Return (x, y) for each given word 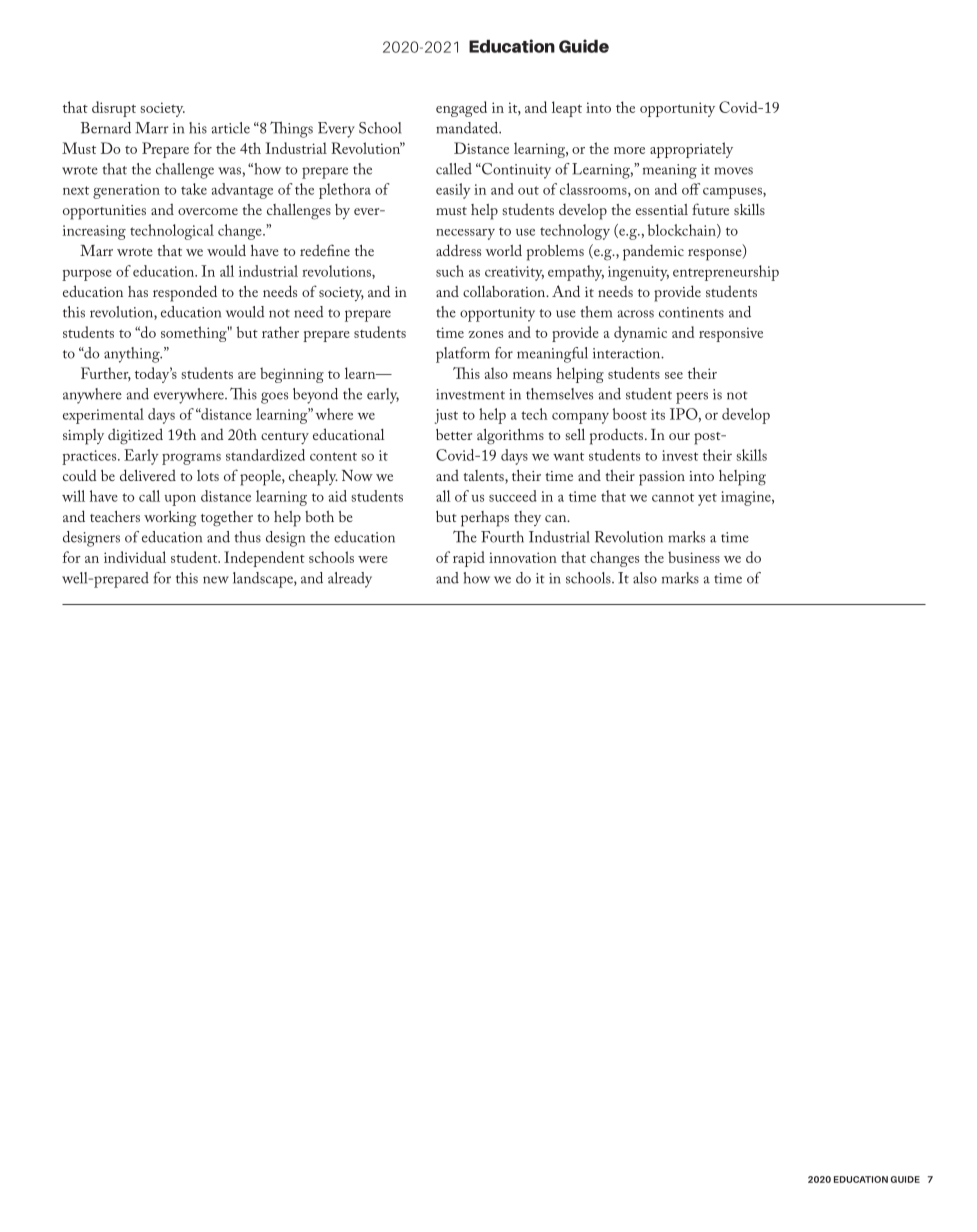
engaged (461, 109)
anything (133, 355)
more (629, 150)
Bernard (106, 128)
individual (135, 557)
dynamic (640, 334)
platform (463, 355)
